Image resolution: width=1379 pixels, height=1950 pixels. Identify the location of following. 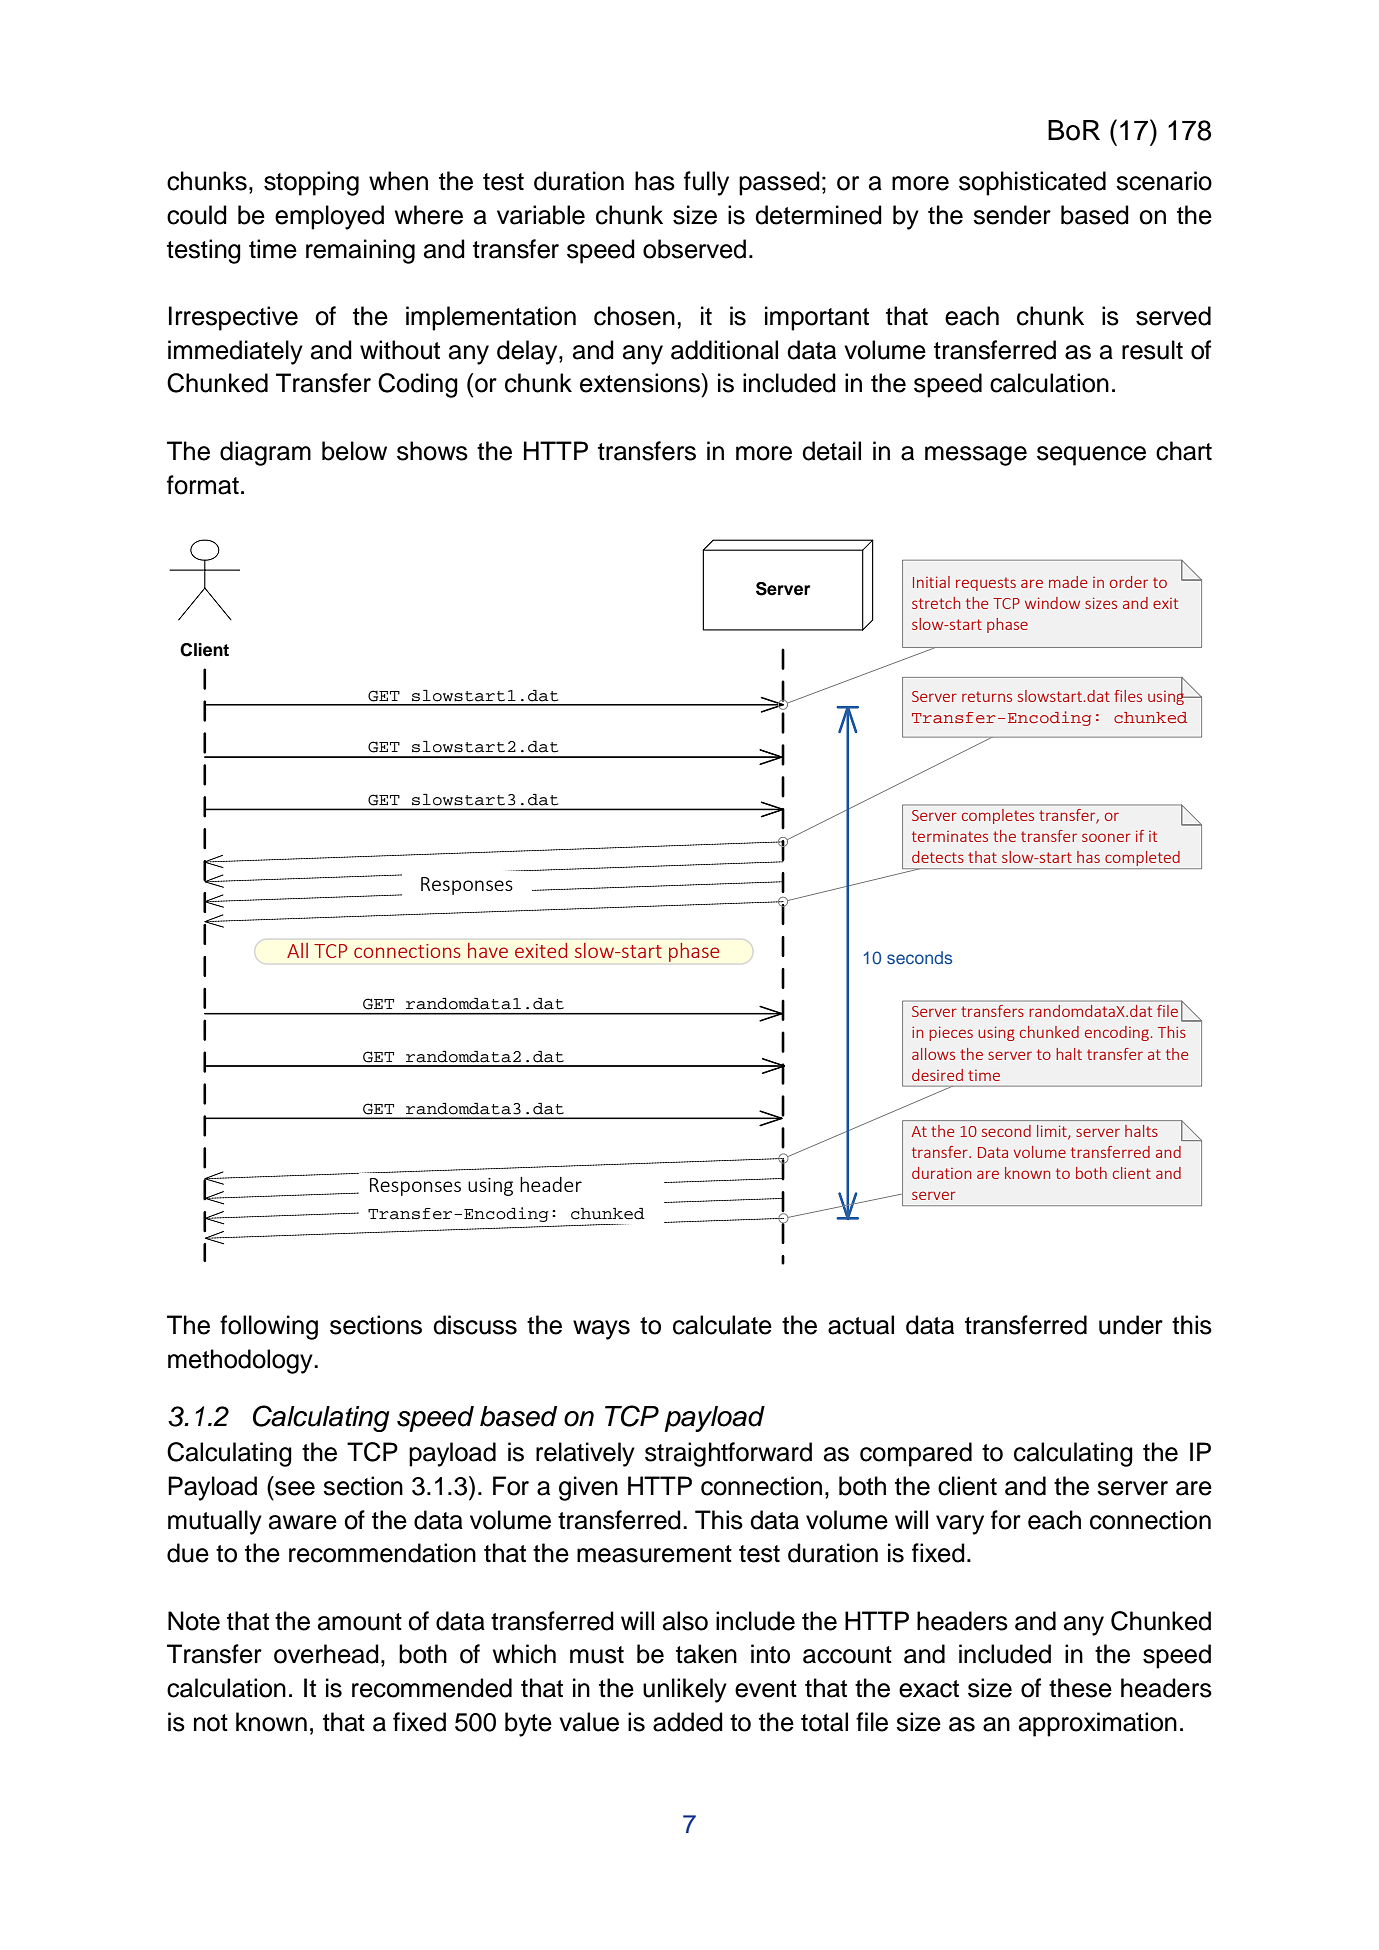
(269, 1327).
